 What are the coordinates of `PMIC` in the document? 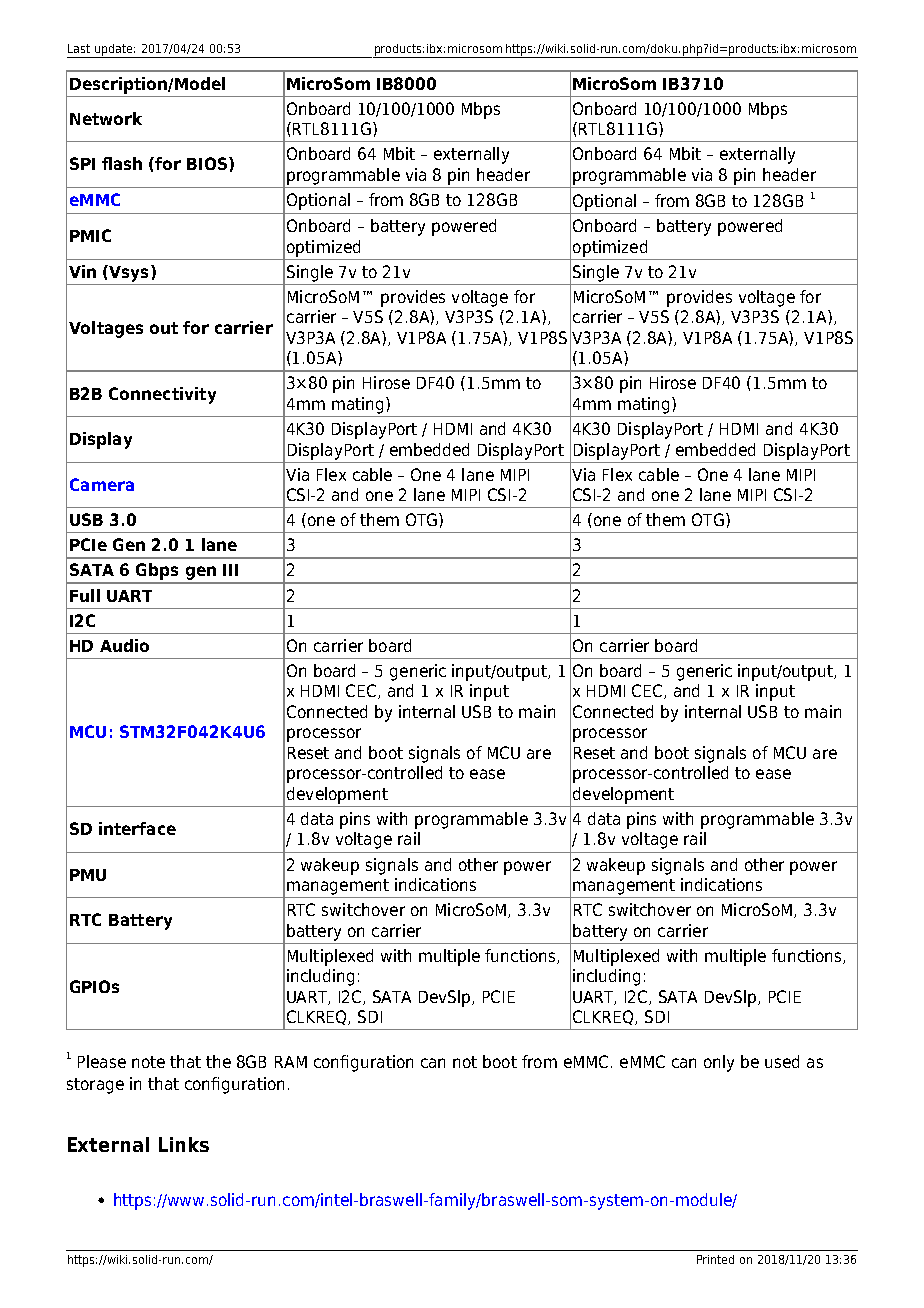 It's located at (90, 235).
